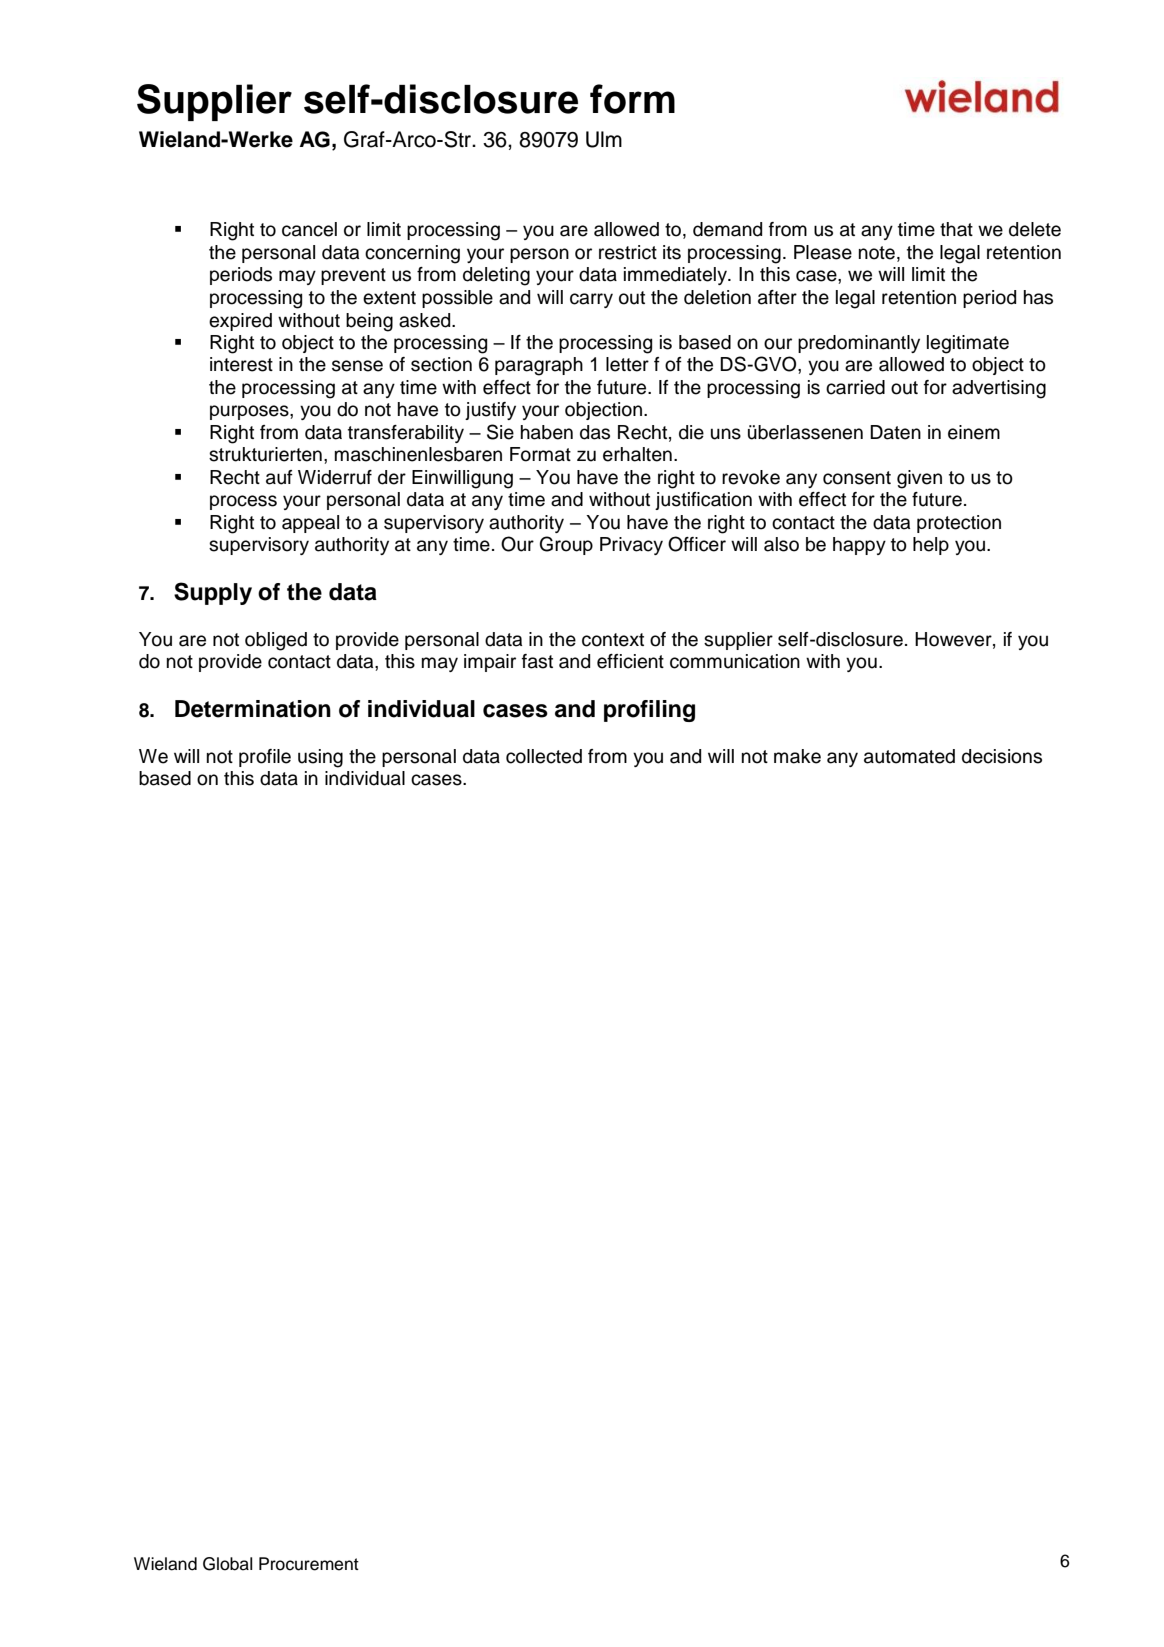 Image resolution: width=1164 pixels, height=1647 pixels. Describe the element at coordinates (956, 229) in the screenshot. I see `that` at that location.
